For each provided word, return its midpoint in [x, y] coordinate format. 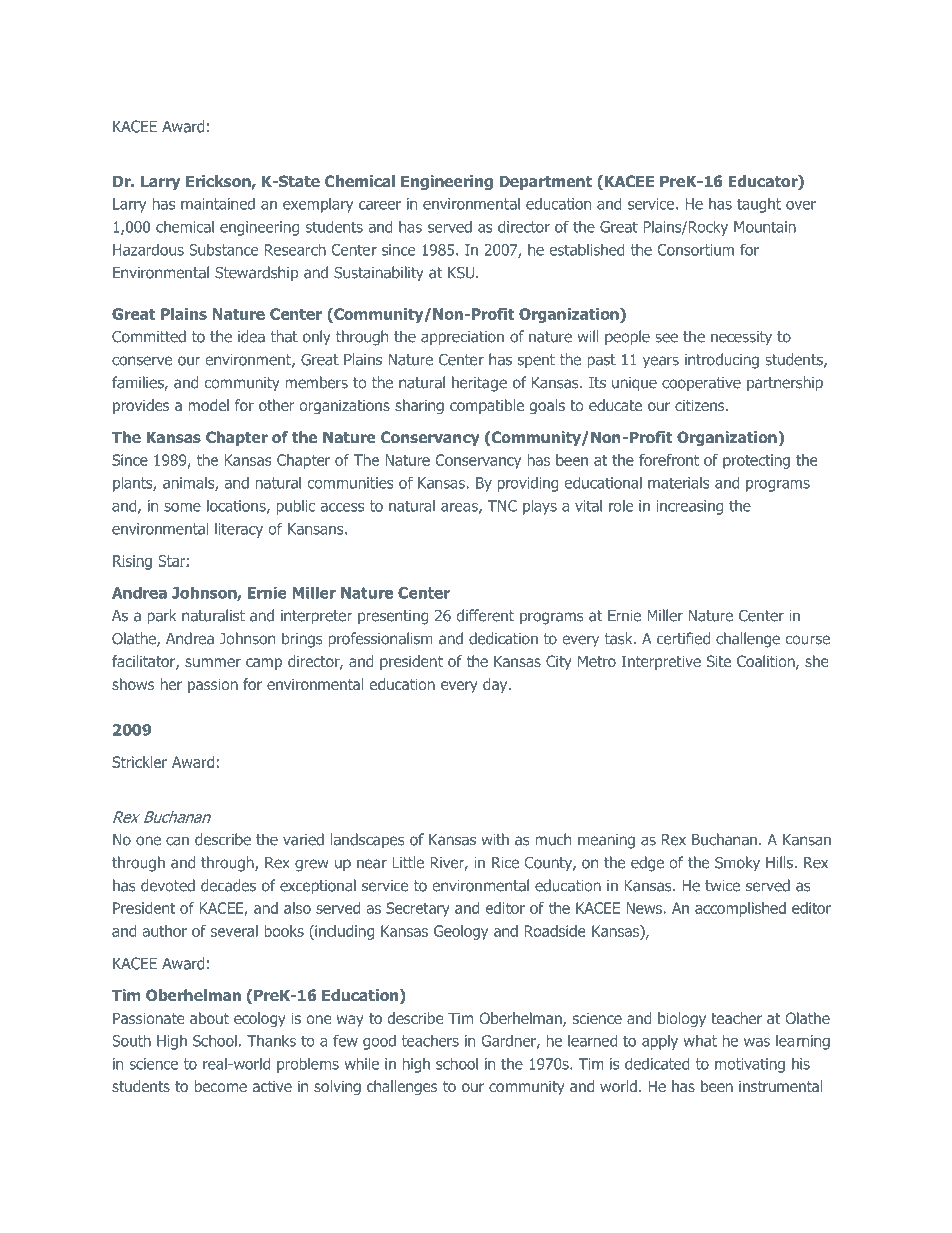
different [485, 615]
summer [213, 662]
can [177, 841]
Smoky [737, 864]
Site [719, 661]
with [495, 839]
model [209, 405]
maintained [218, 204]
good [379, 1042]
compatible [487, 406]
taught [759, 205]
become [221, 1086]
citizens [701, 405]
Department [545, 182]
